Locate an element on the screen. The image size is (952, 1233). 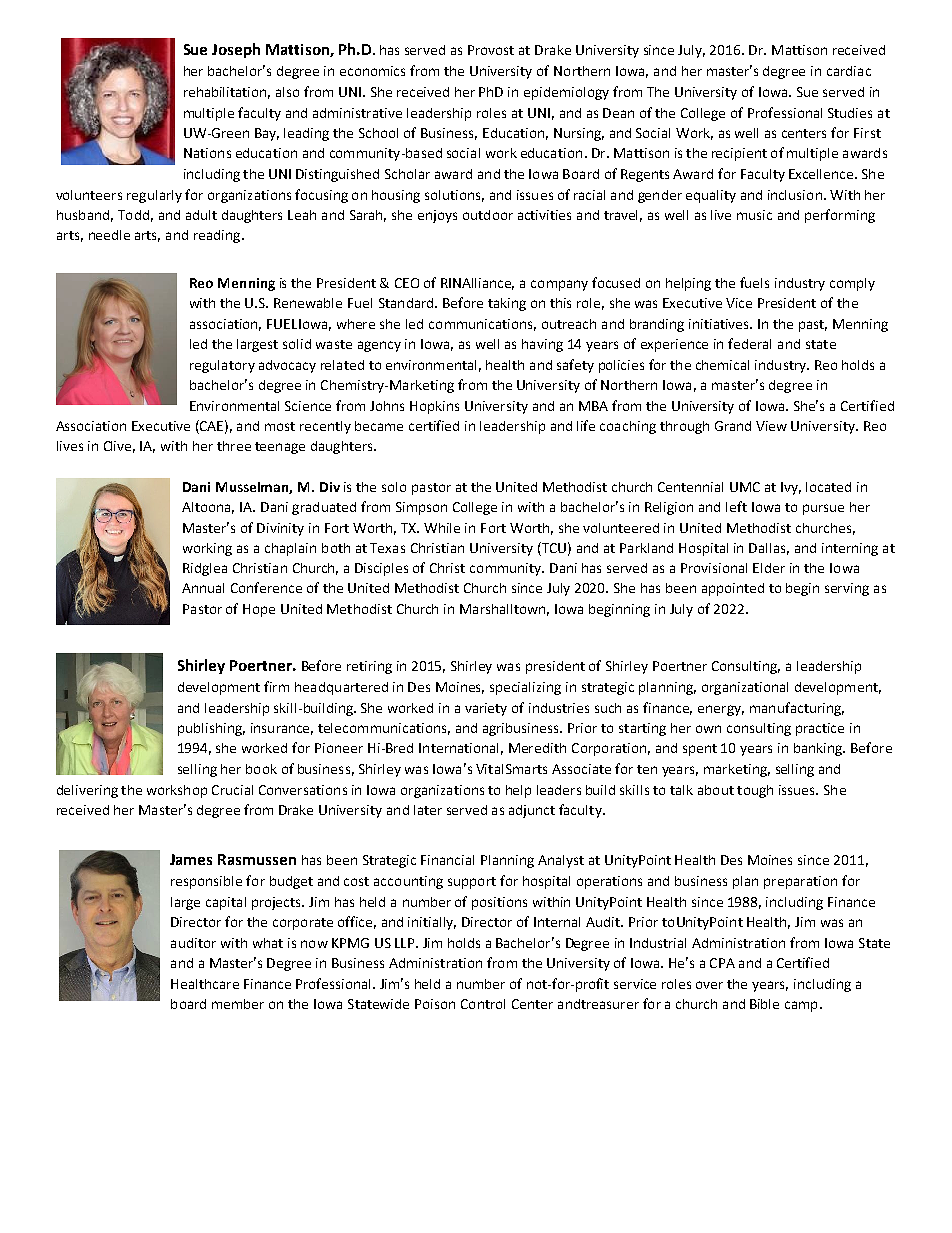
cardiac is located at coordinates (849, 71).
